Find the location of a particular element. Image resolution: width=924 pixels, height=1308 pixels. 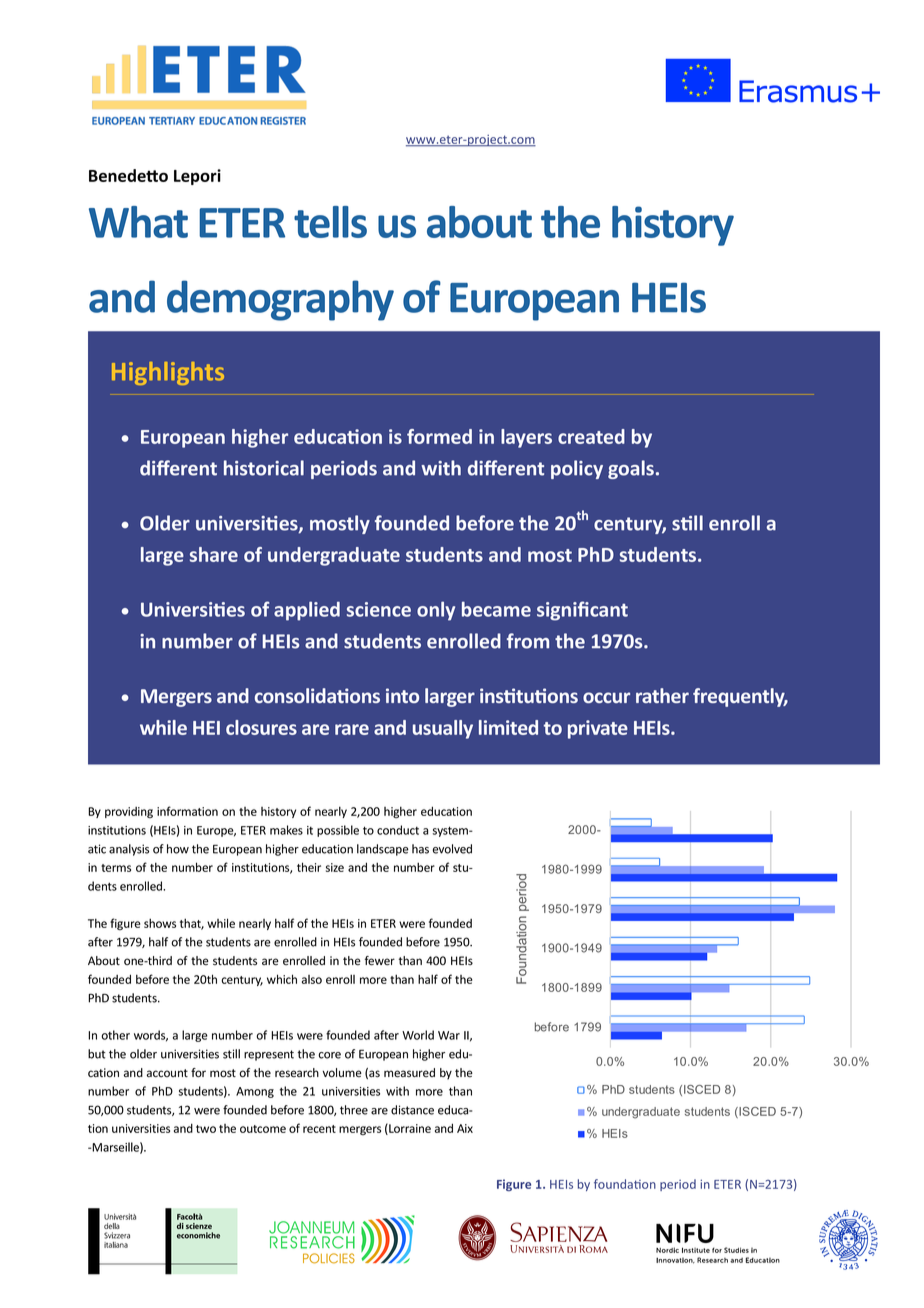

What is located at coordinates (138, 222).
